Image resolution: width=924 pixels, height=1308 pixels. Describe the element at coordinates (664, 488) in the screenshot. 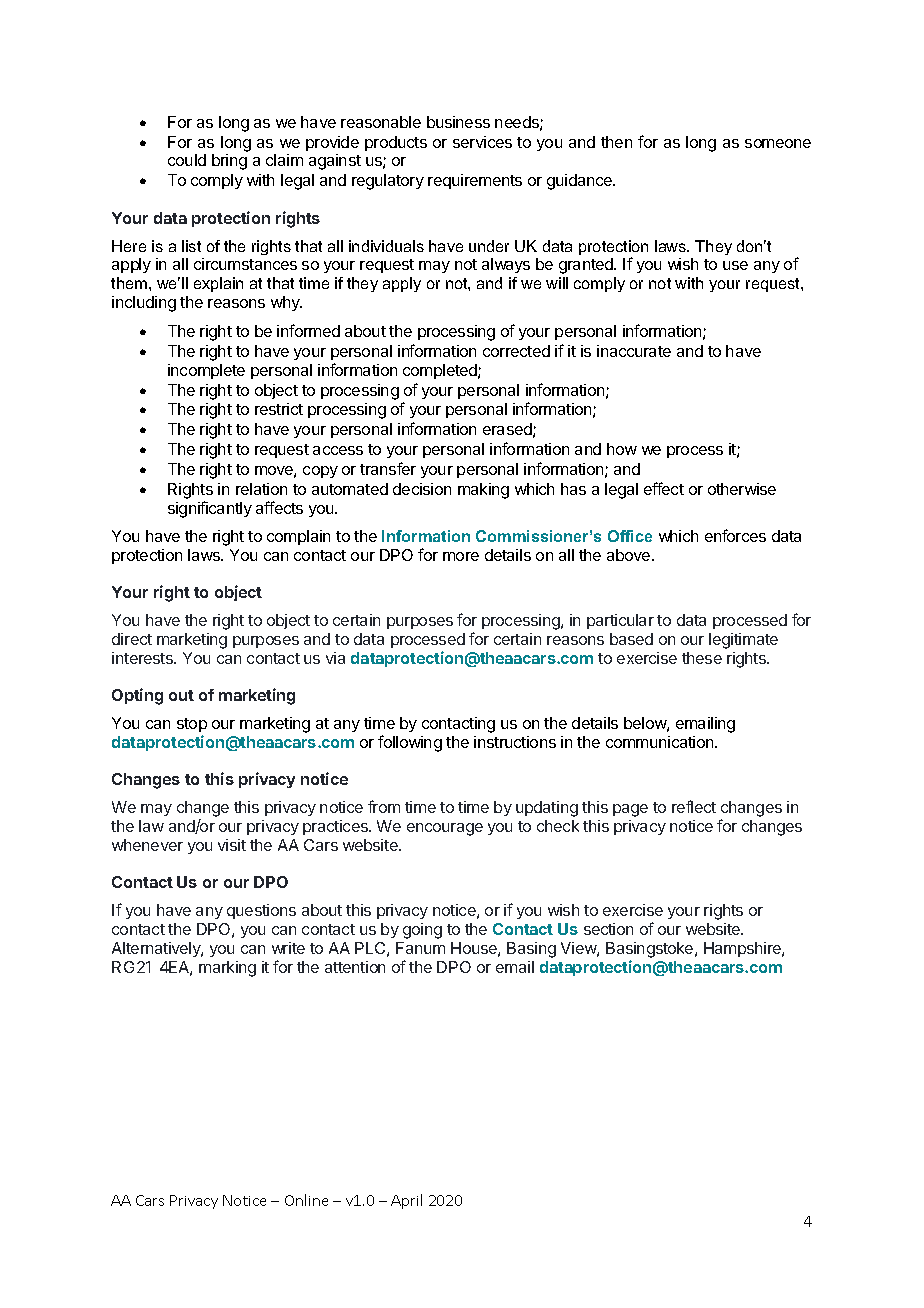

I see `effect` at that location.
